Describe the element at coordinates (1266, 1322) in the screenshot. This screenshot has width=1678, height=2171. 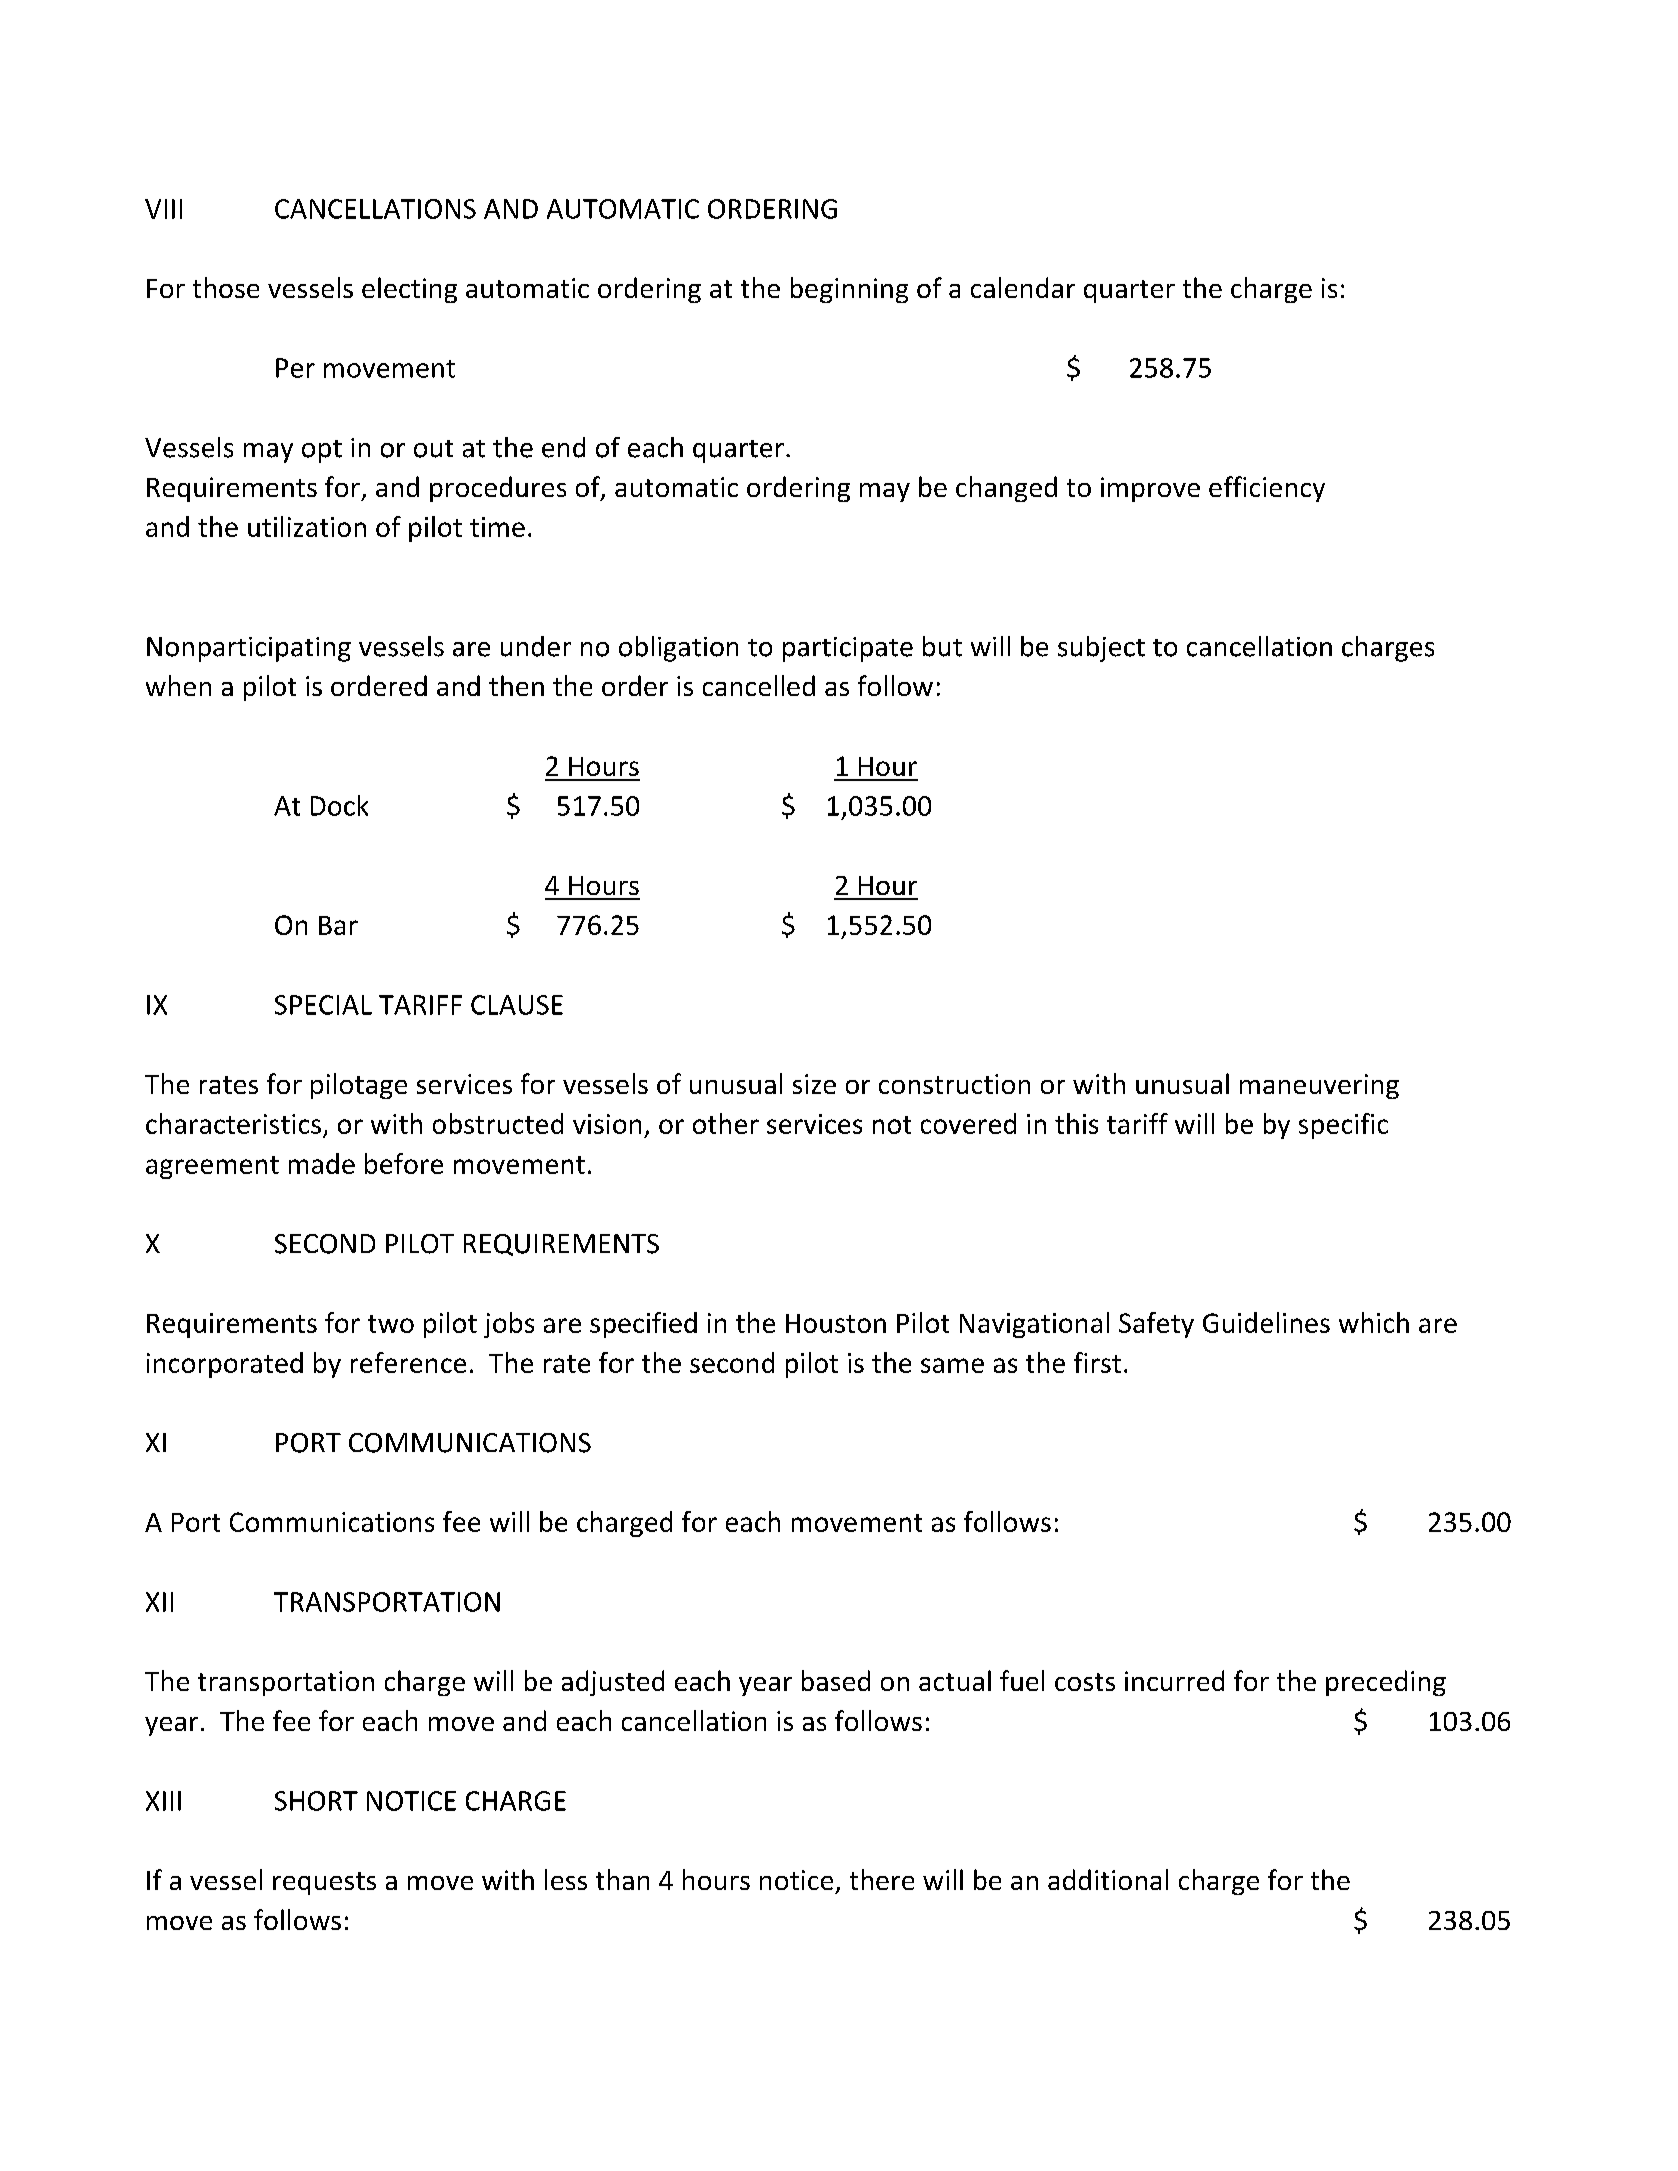
I see `Guidelines` at that location.
